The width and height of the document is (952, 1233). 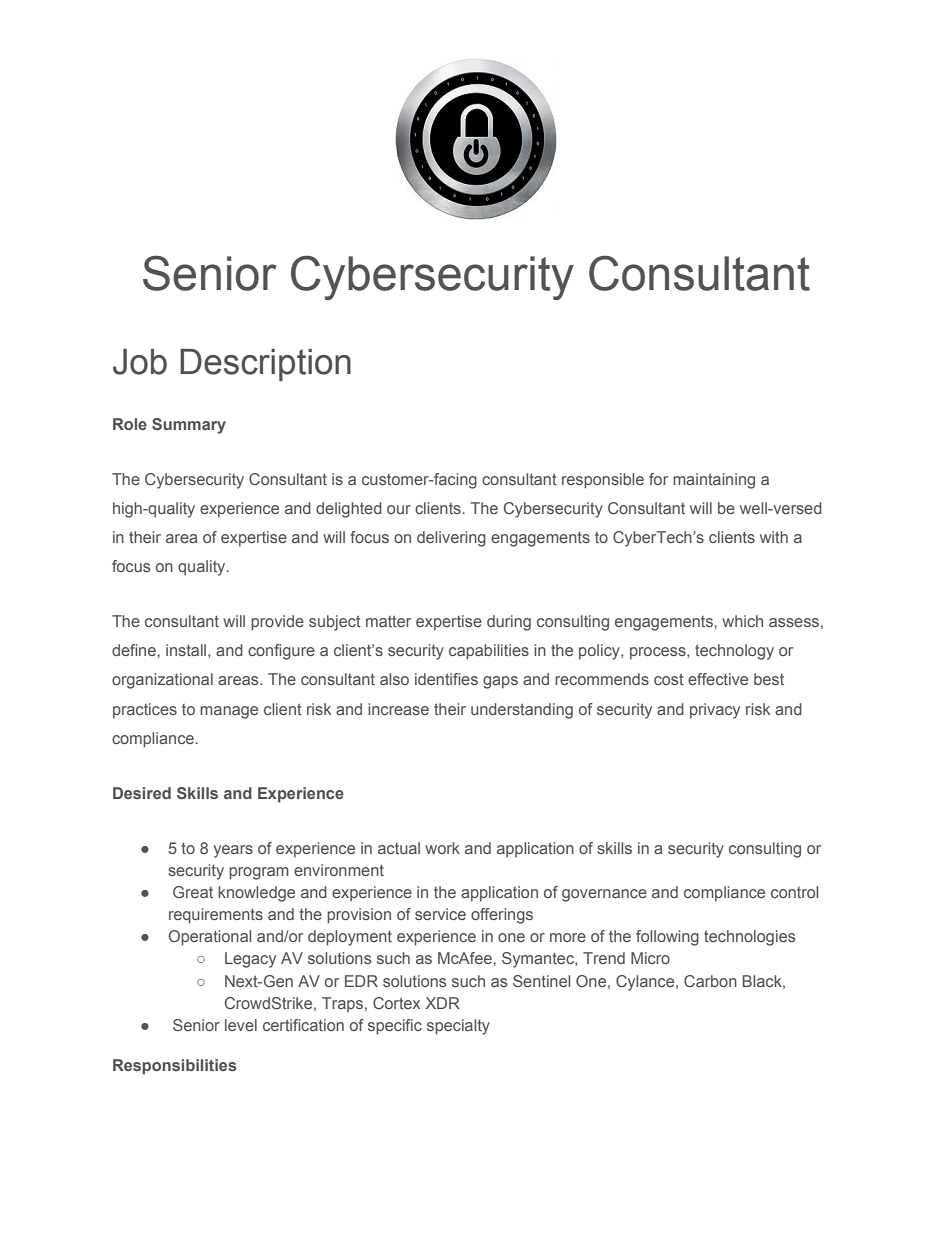 What do you see at coordinates (241, 1025) in the document?
I see `level` at bounding box center [241, 1025].
